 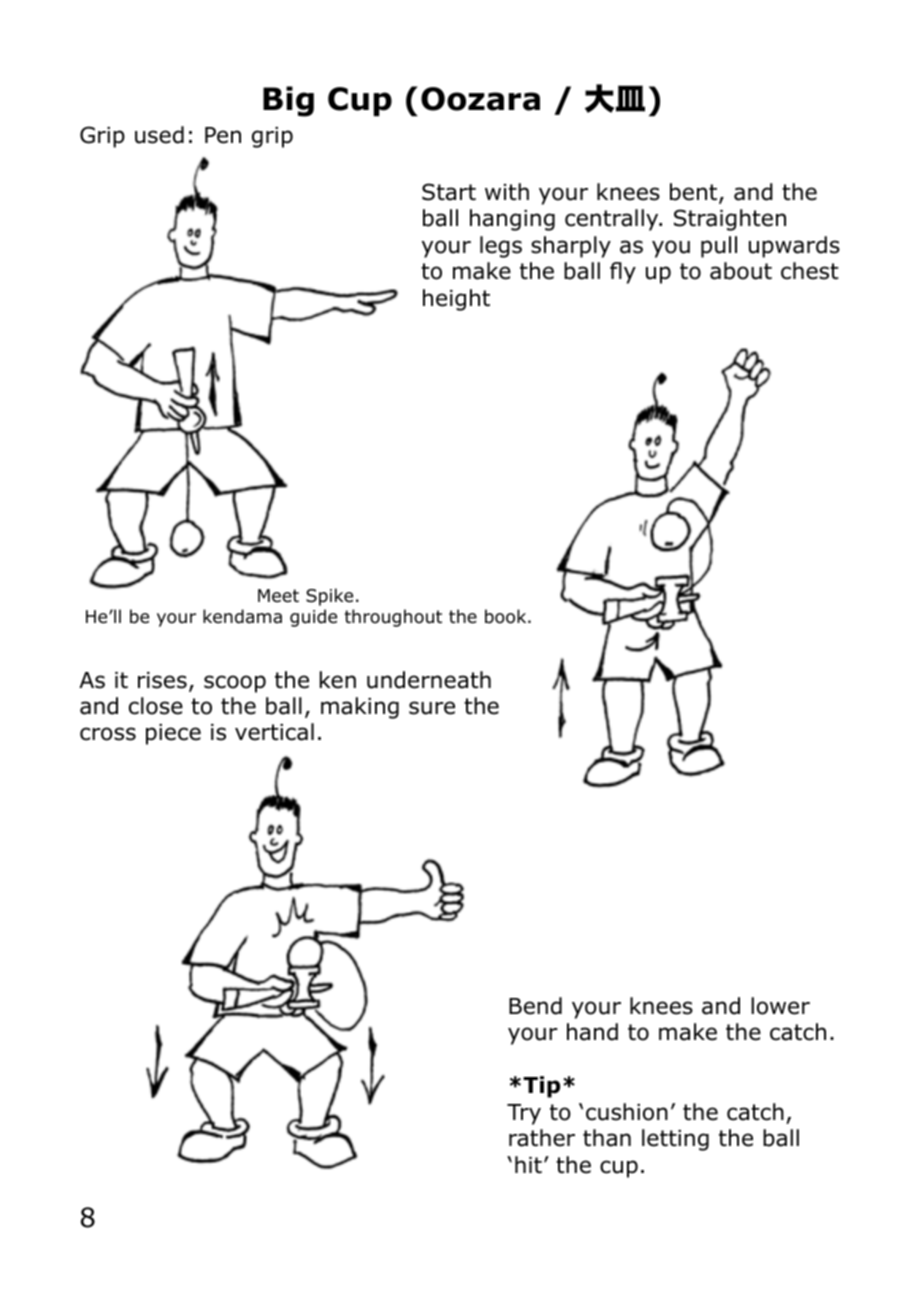 What do you see at coordinates (449, 192) in the page?
I see `Start` at bounding box center [449, 192].
